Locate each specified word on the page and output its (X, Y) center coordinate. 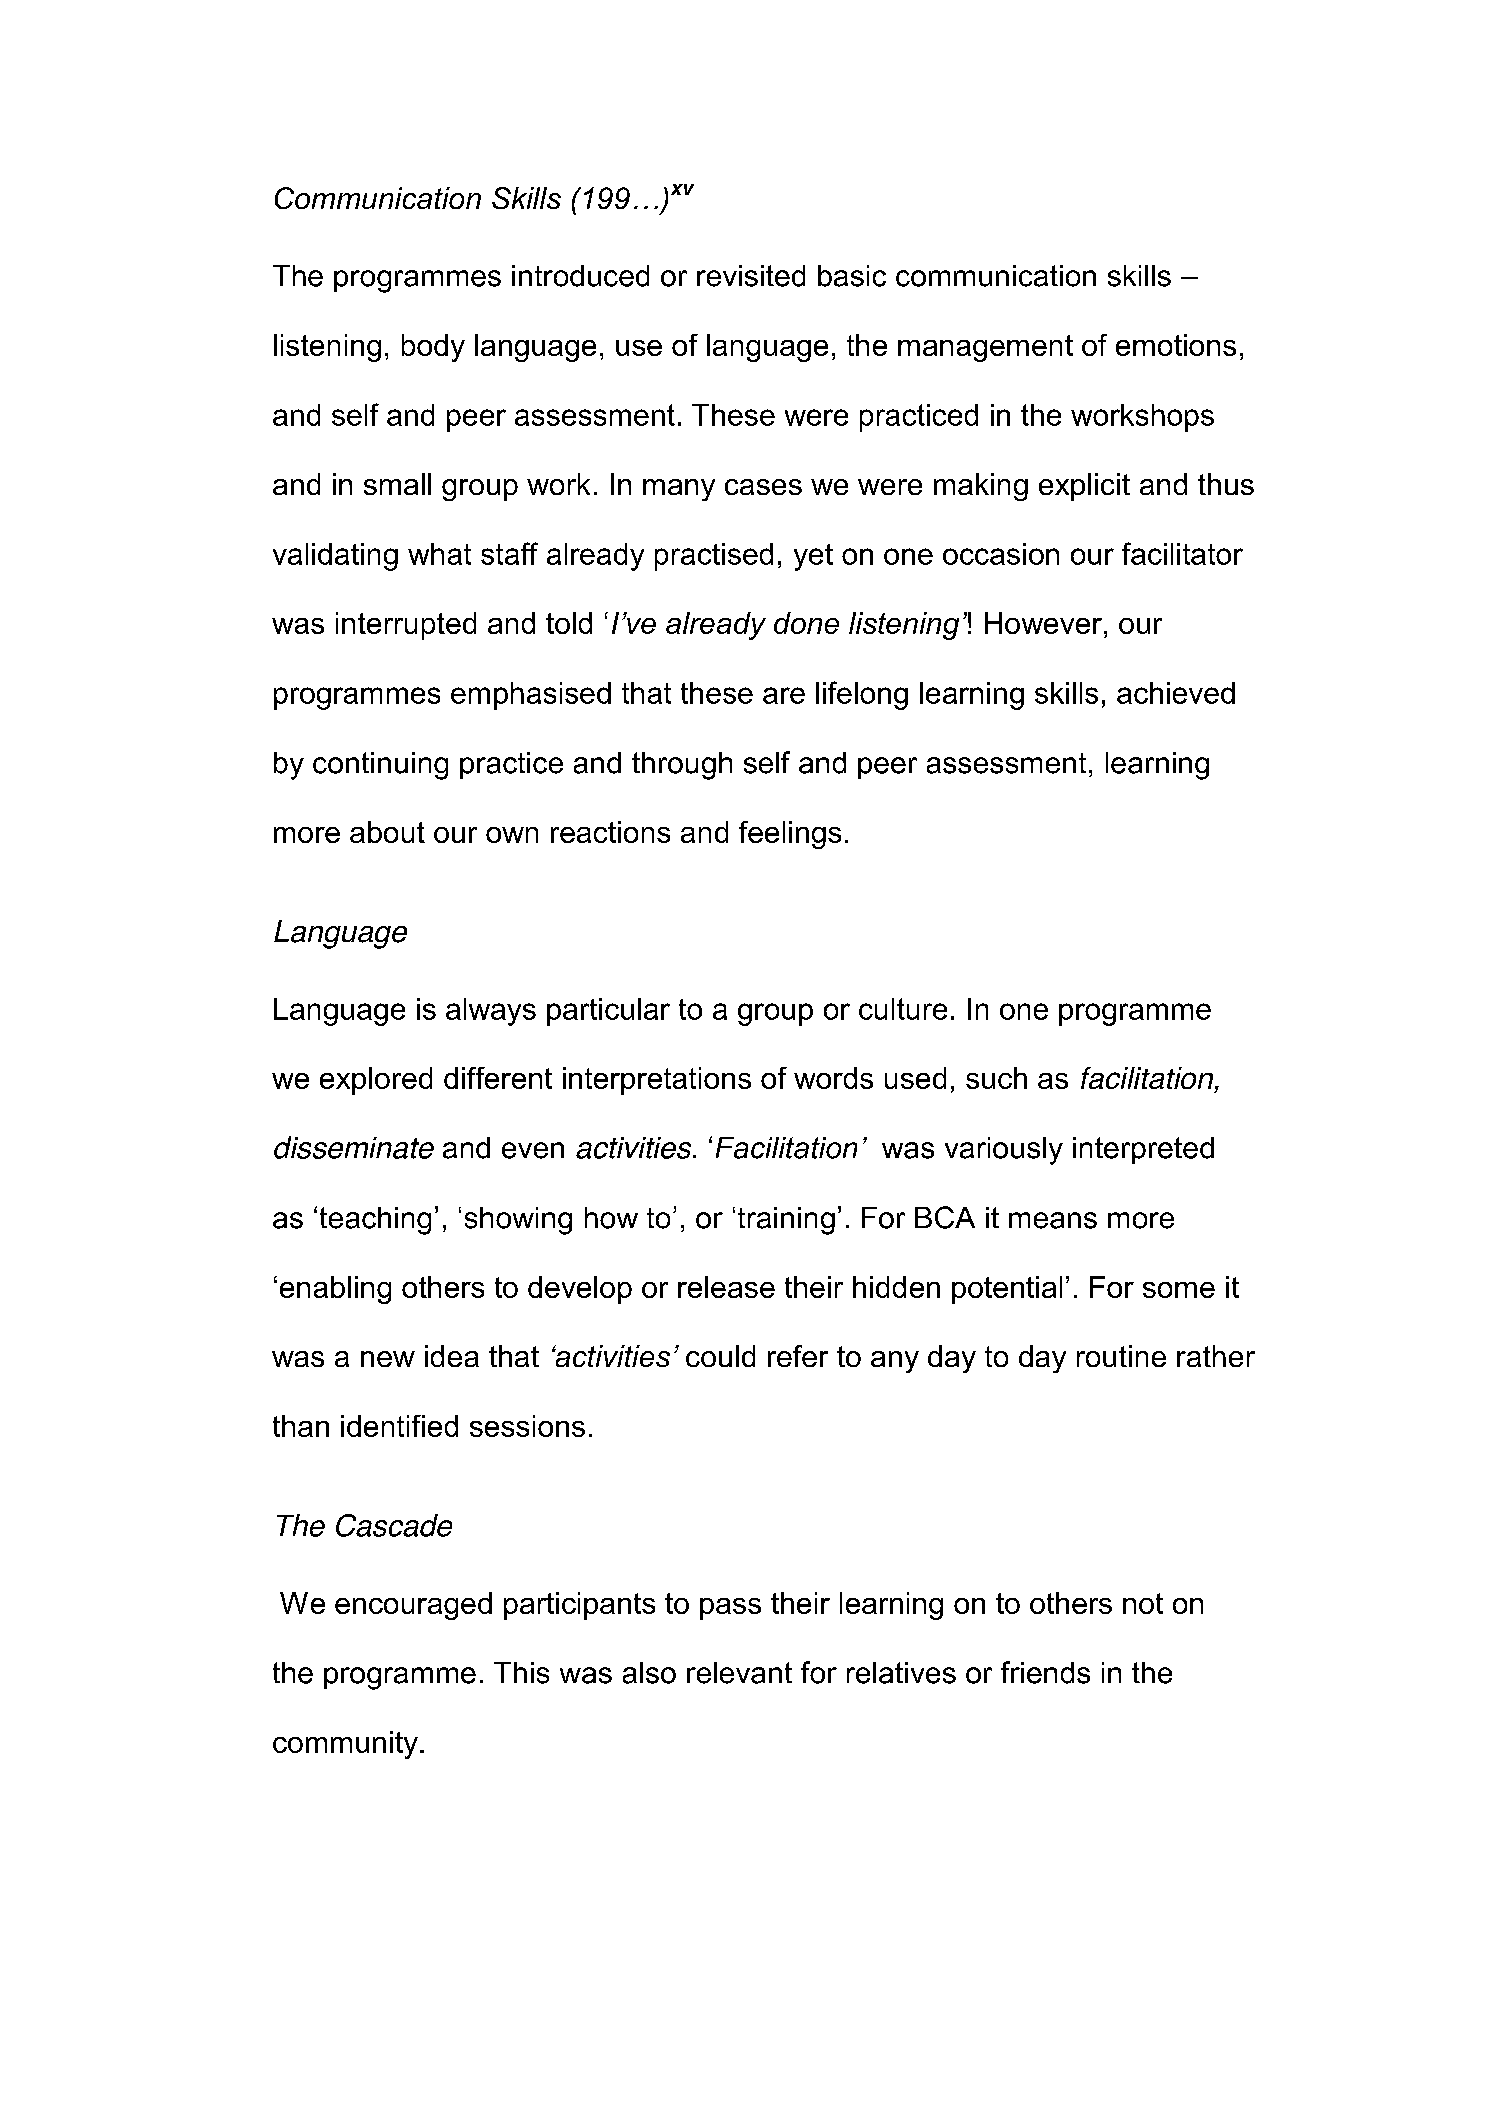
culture (903, 1009)
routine (1121, 1356)
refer (798, 1356)
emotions (1176, 345)
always (491, 1012)
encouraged (413, 1606)
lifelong (862, 695)
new (388, 1359)
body (433, 348)
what (439, 554)
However (1043, 623)
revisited (751, 276)
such (996, 1078)
